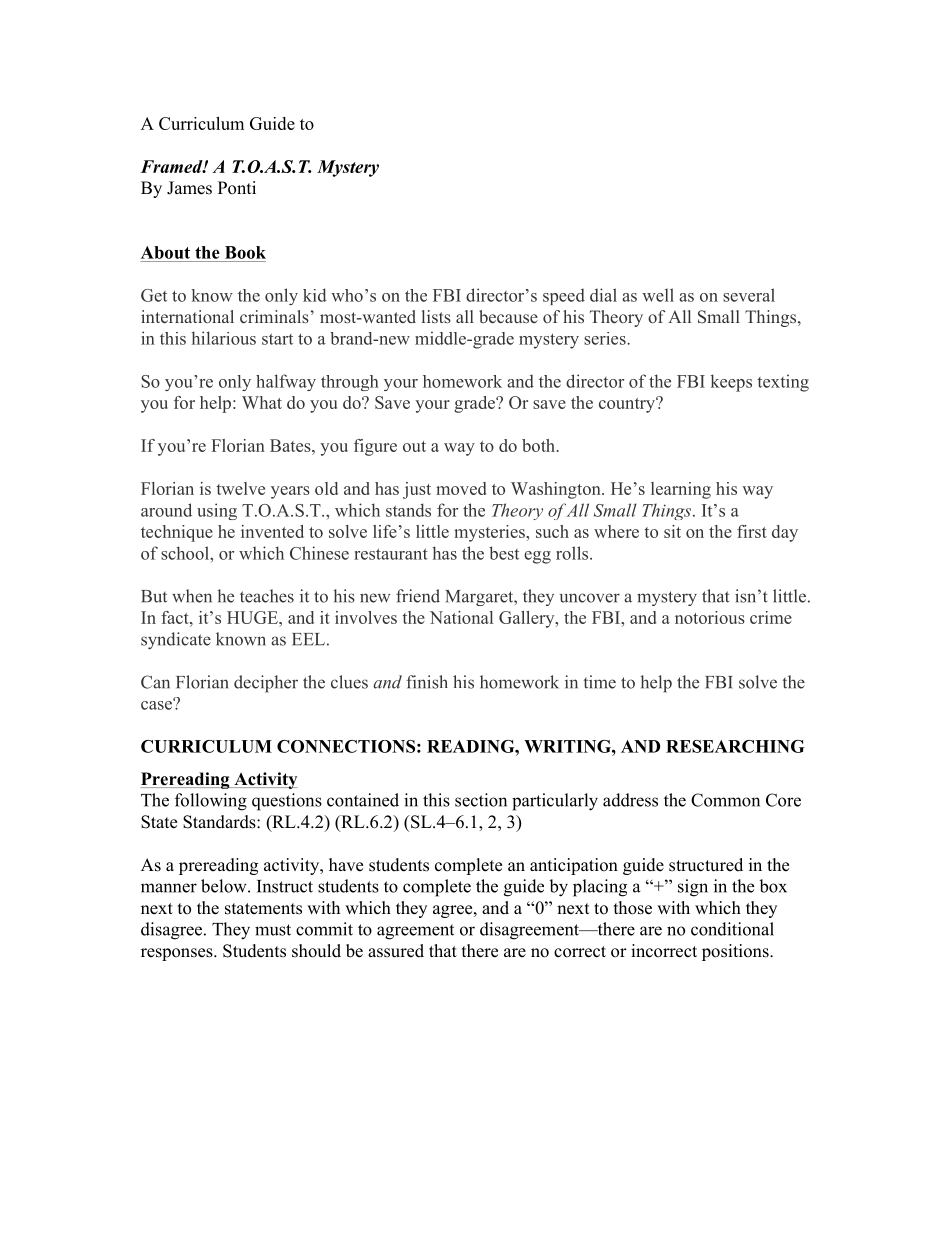 Image resolution: width=952 pixels, height=1233 pixels. I want to click on What, so click(262, 402).
